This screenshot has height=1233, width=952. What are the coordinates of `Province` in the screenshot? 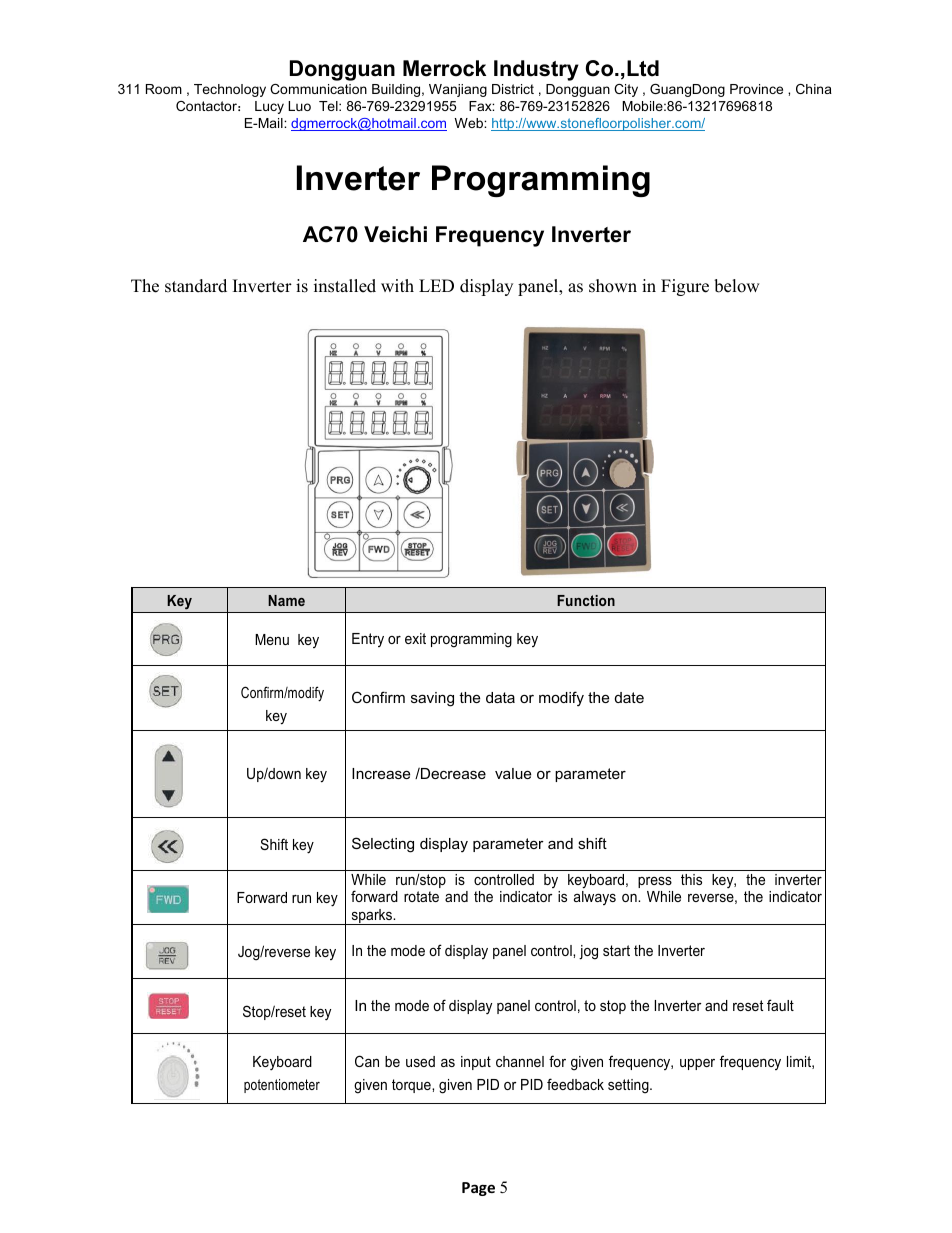 It's located at (756, 89).
